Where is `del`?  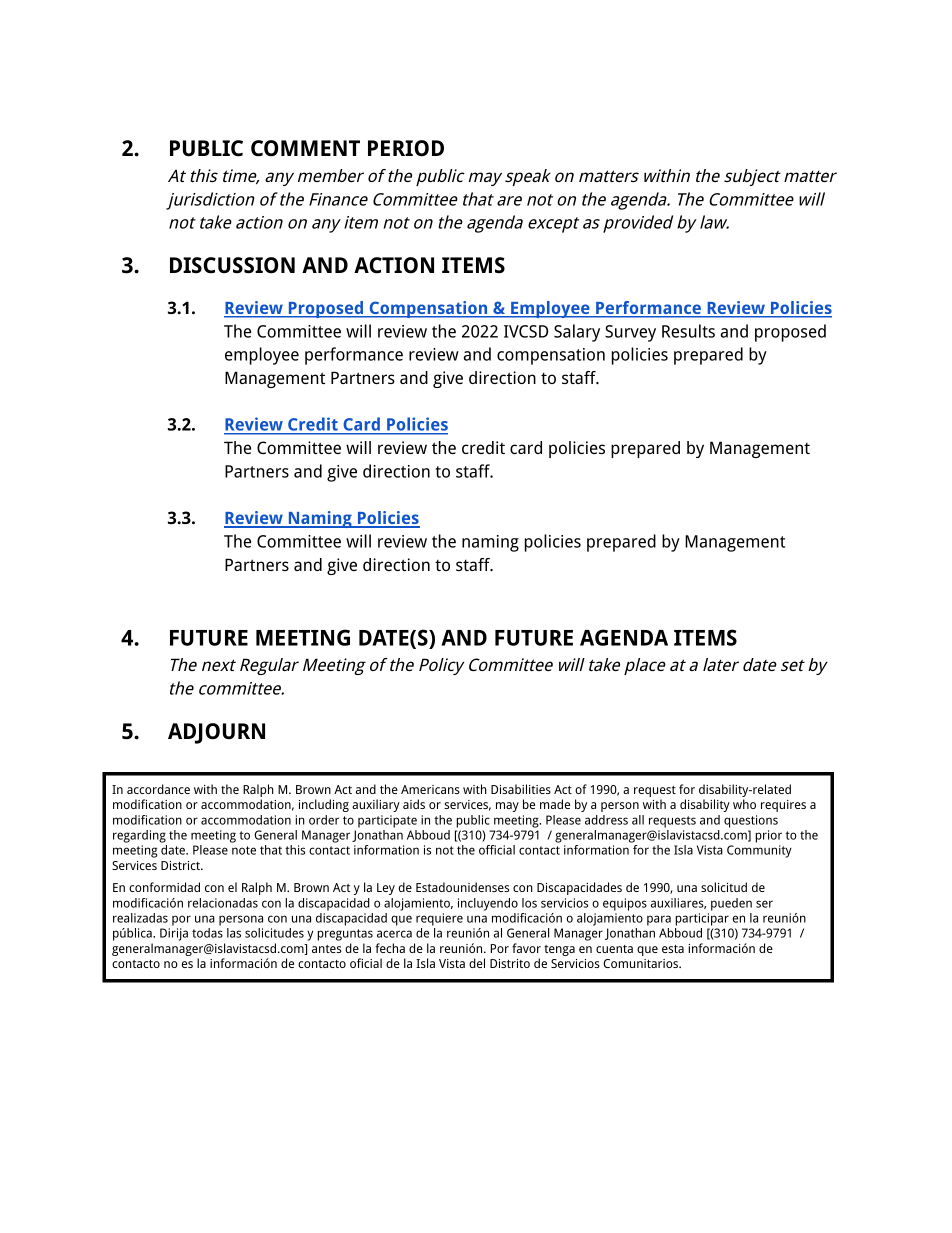
del is located at coordinates (477, 963).
